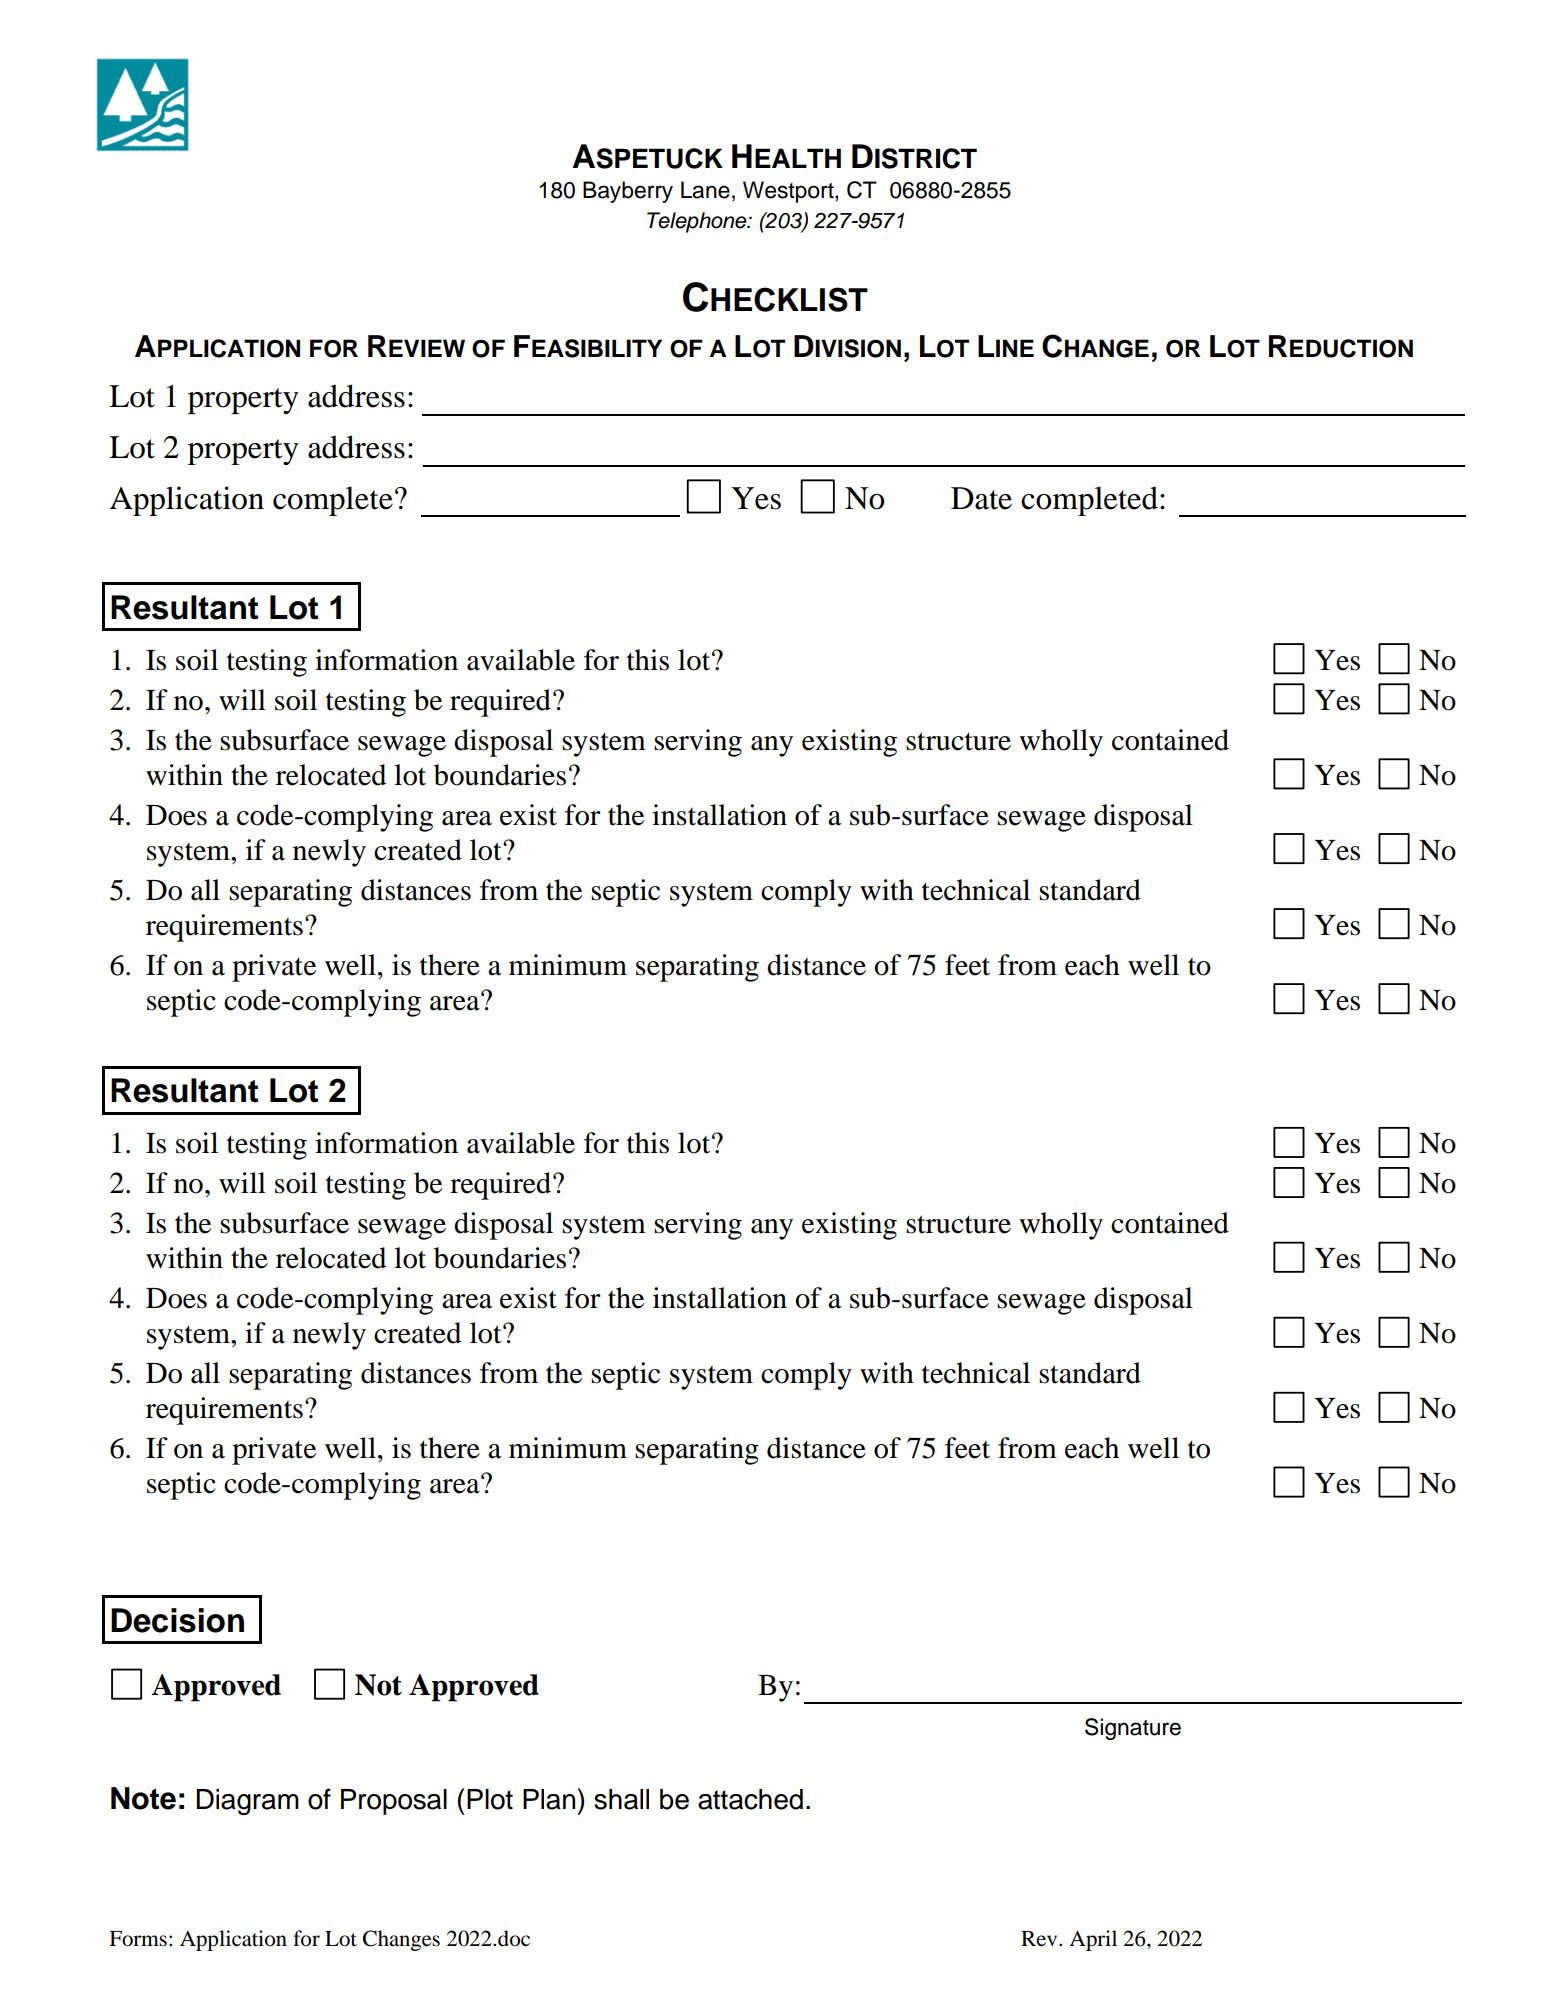  Describe the element at coordinates (621, 1799) in the document. I see `shall` at that location.
